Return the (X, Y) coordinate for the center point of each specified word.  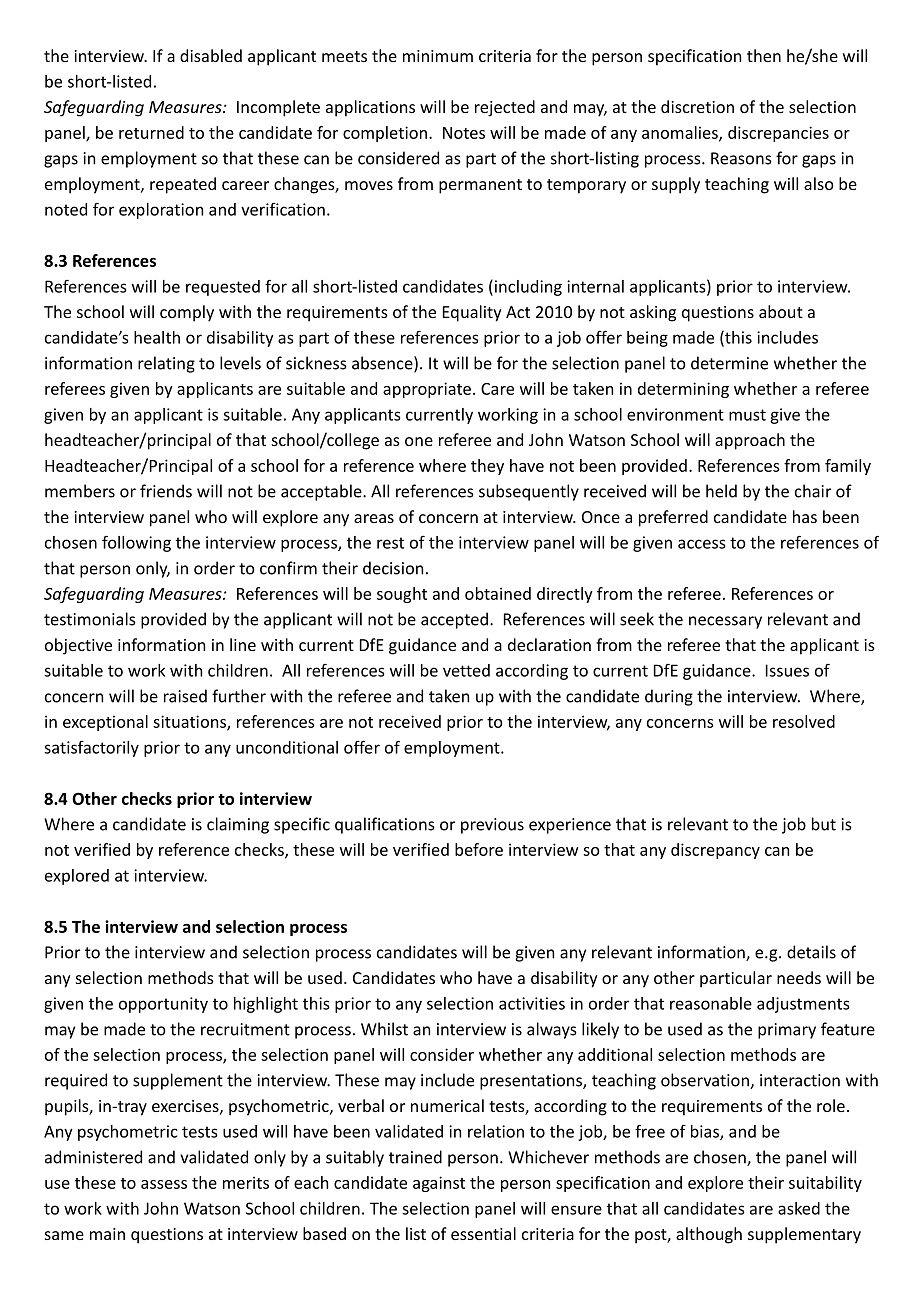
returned (151, 132)
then (764, 55)
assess (164, 1184)
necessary (725, 622)
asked (799, 1208)
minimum (438, 56)
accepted (454, 620)
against (439, 1184)
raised (185, 696)
